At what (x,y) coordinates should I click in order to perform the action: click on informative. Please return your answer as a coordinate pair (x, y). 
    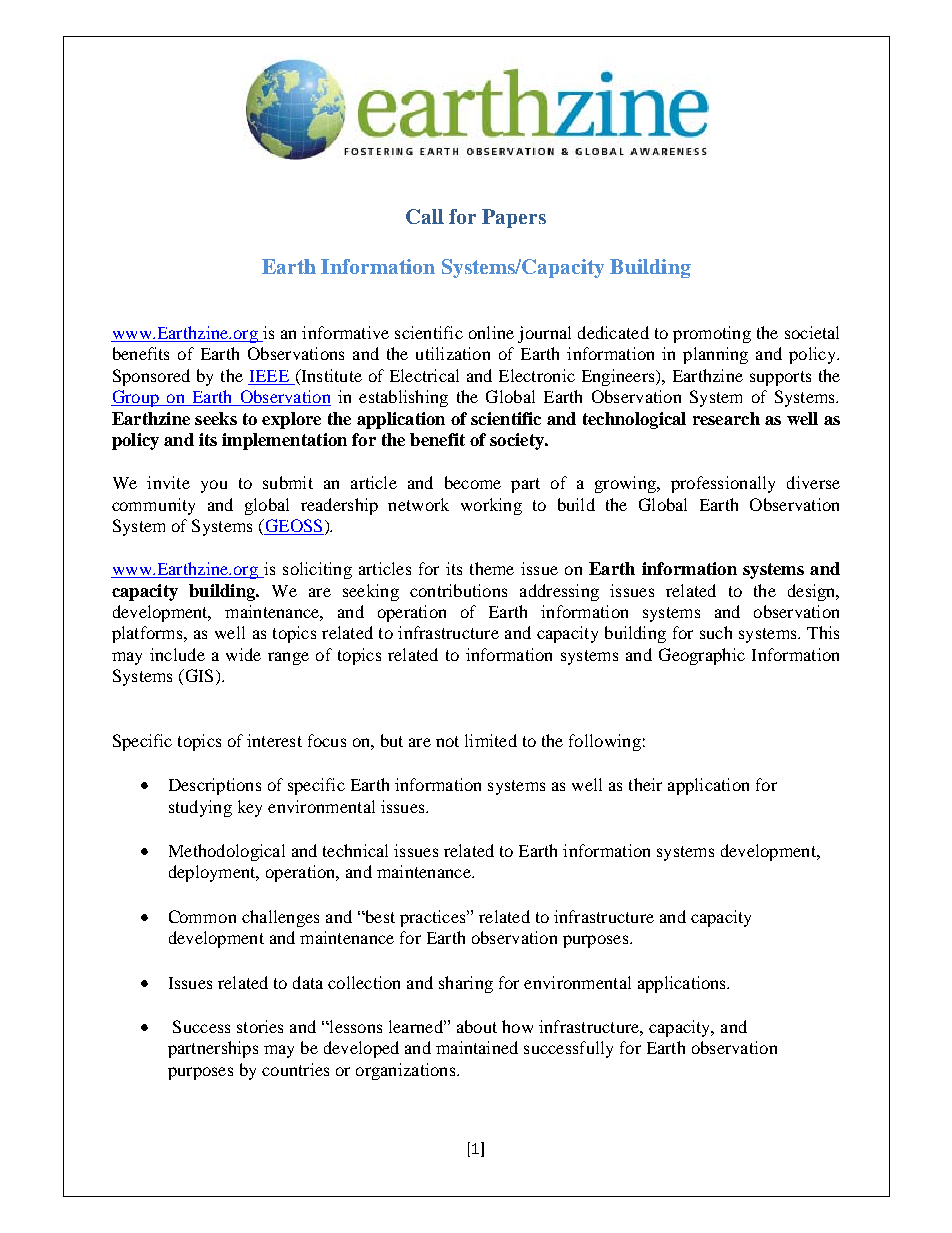
    Looking at the image, I should click on (345, 332).
